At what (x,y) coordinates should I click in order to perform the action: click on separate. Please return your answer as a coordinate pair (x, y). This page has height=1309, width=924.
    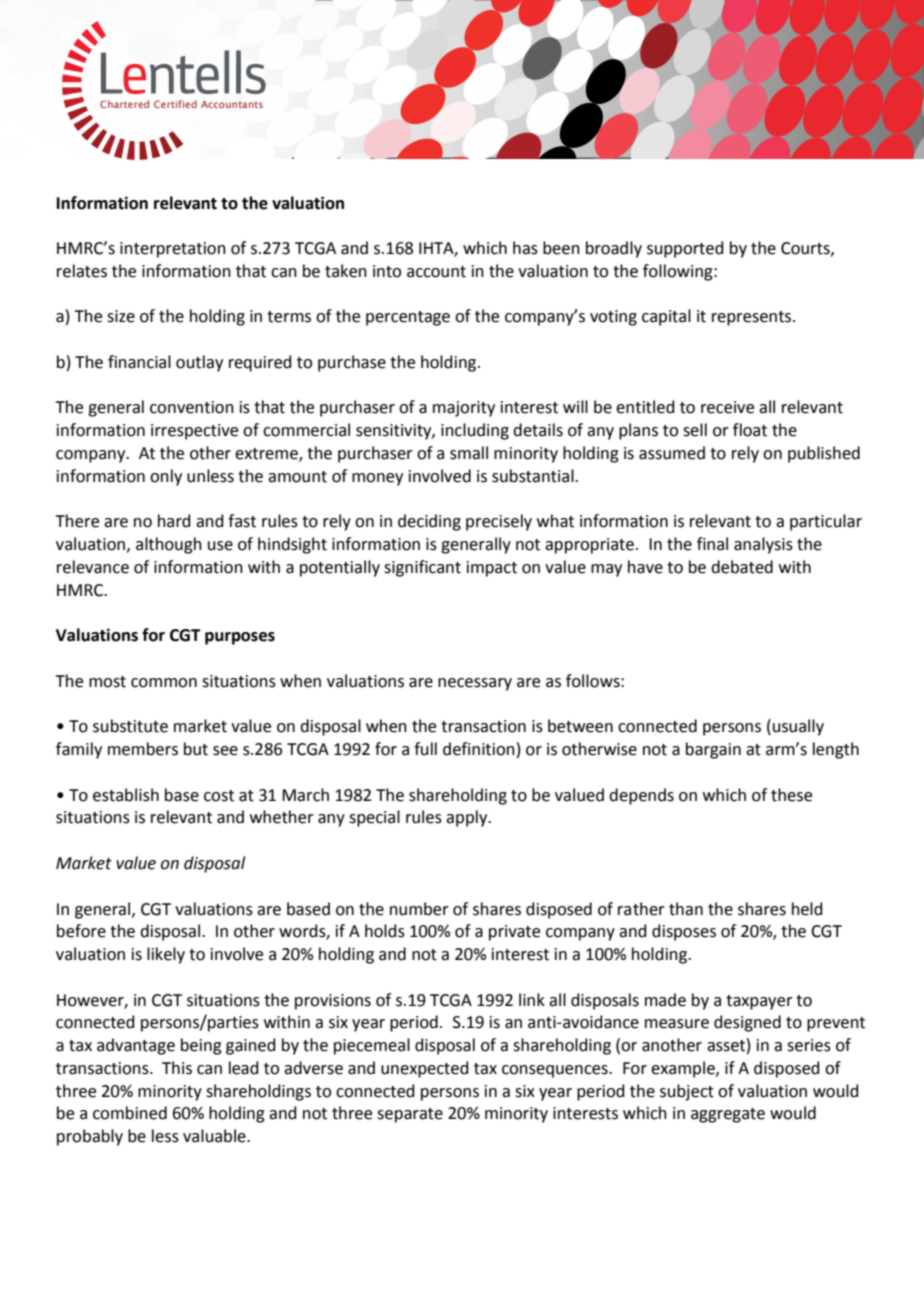
    Looking at the image, I should click on (410, 1115).
